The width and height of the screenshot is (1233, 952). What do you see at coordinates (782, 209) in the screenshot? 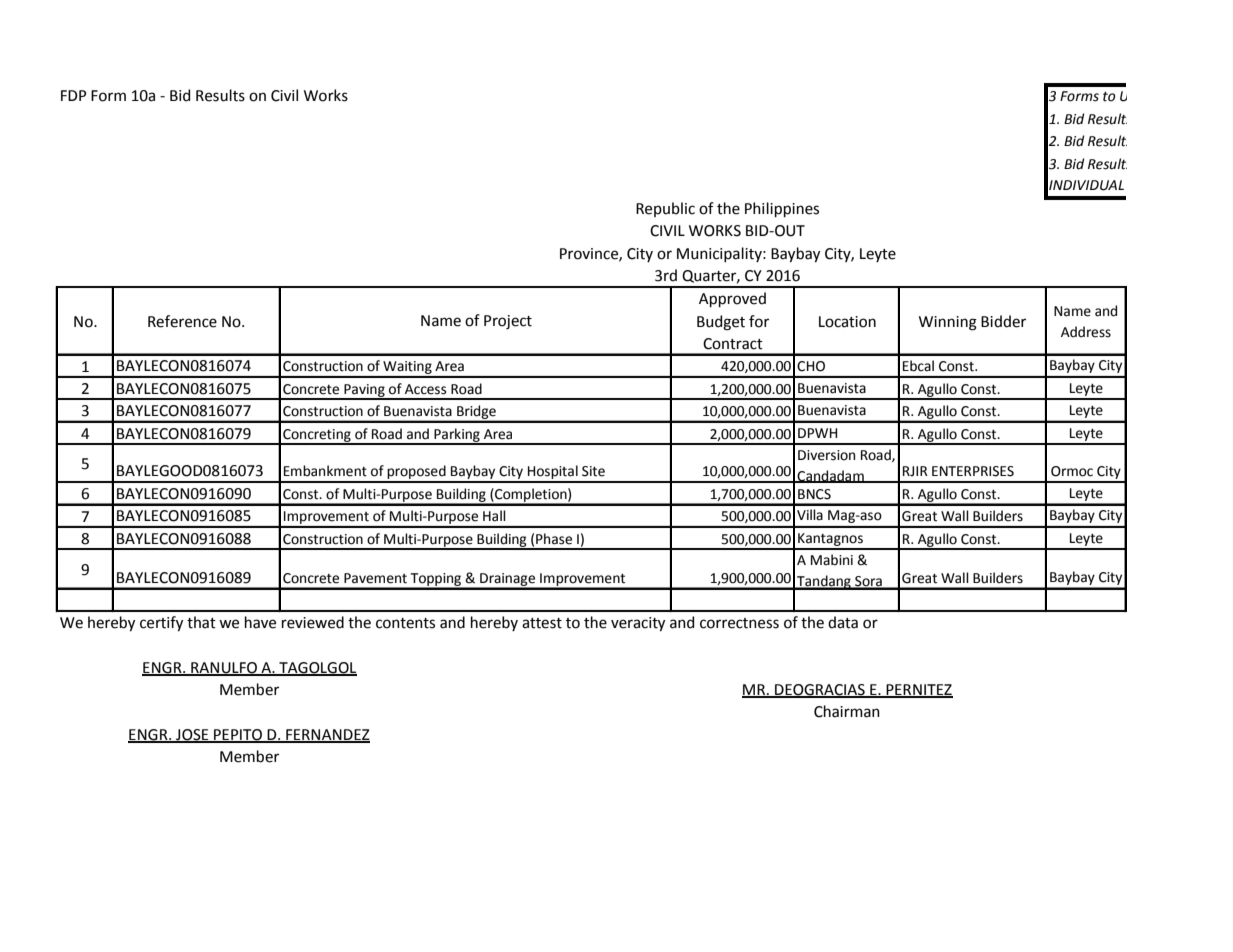
I see `Philippines` at bounding box center [782, 209].
